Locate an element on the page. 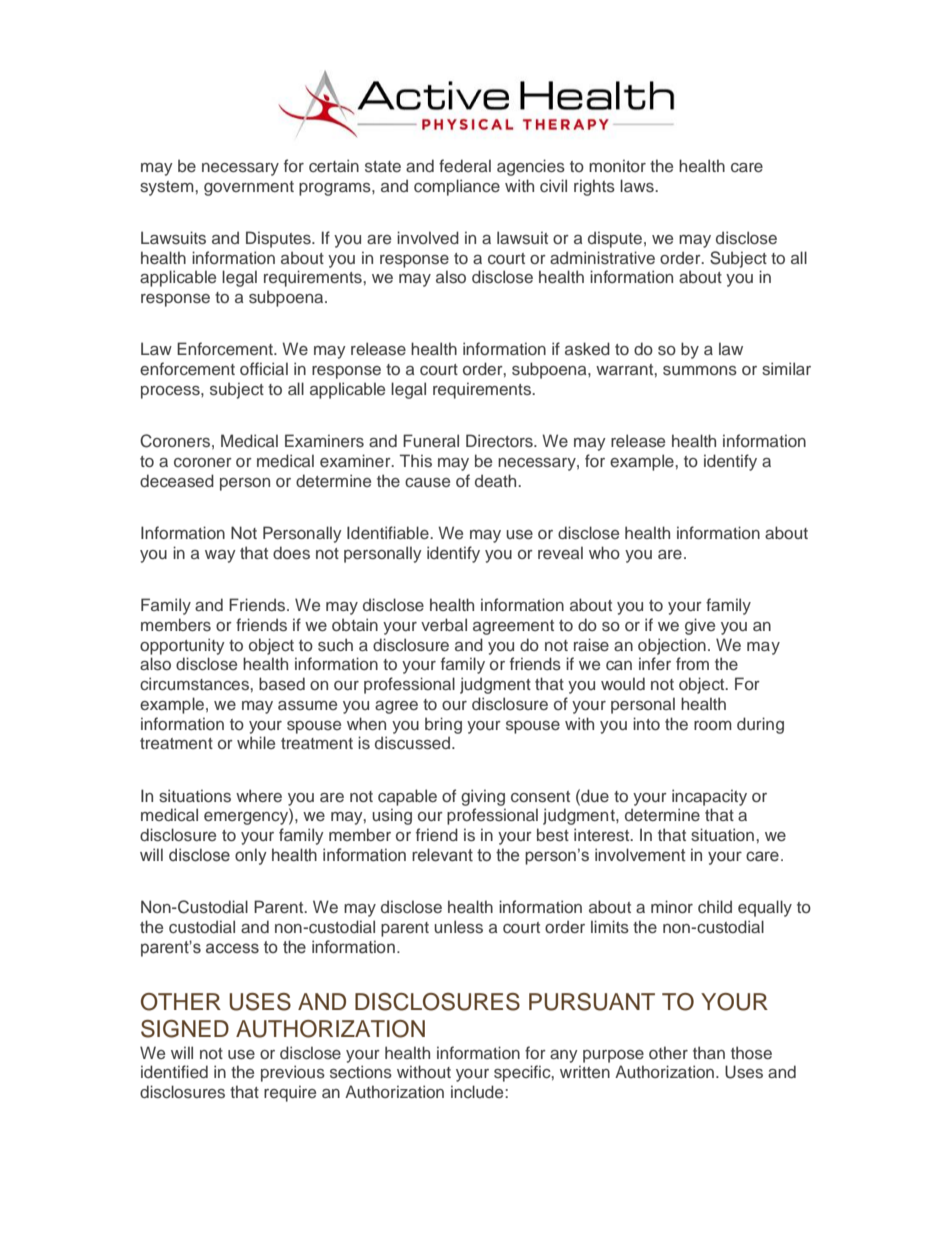  monitor is located at coordinates (617, 165).
